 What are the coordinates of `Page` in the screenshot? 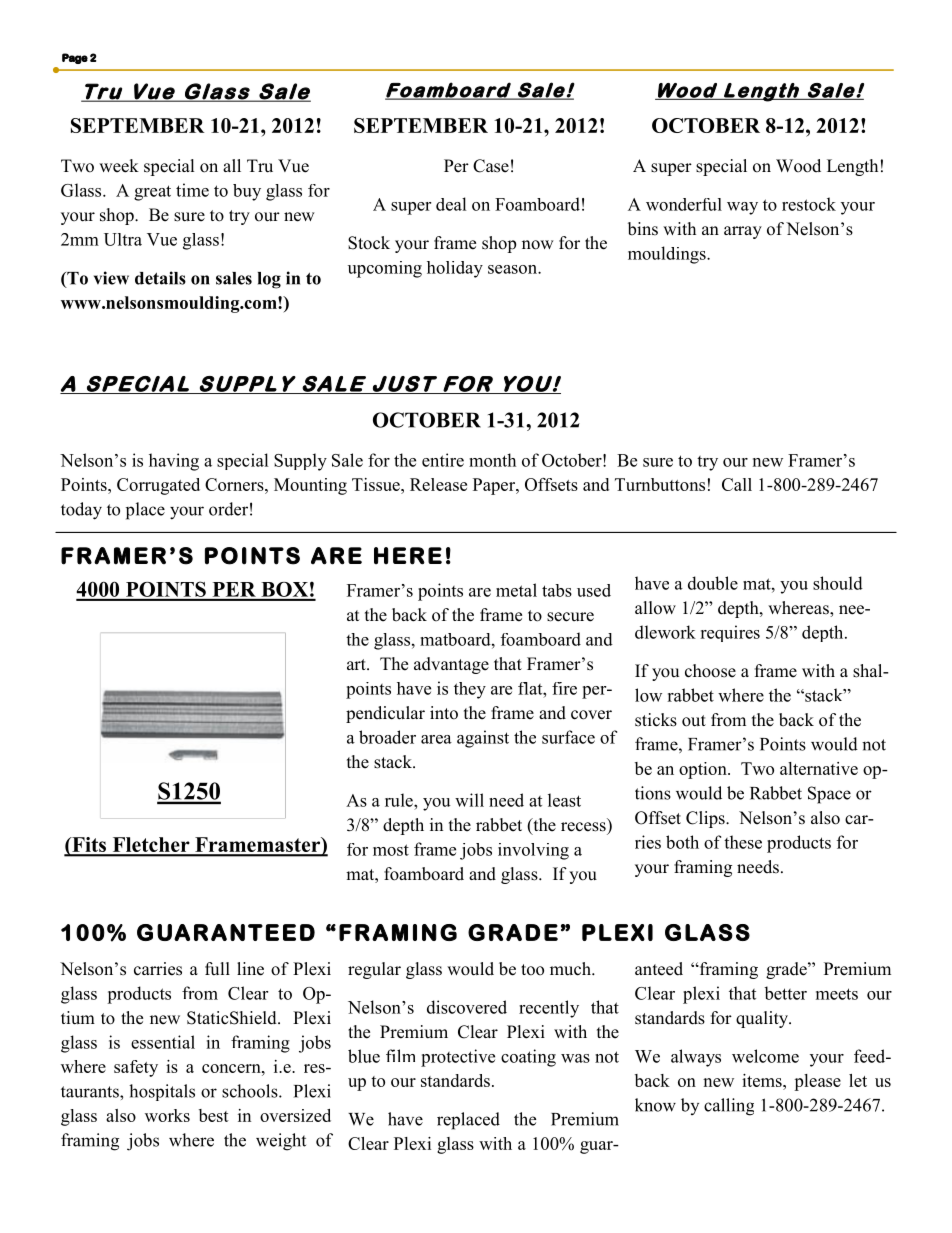 It's located at (75, 58).
